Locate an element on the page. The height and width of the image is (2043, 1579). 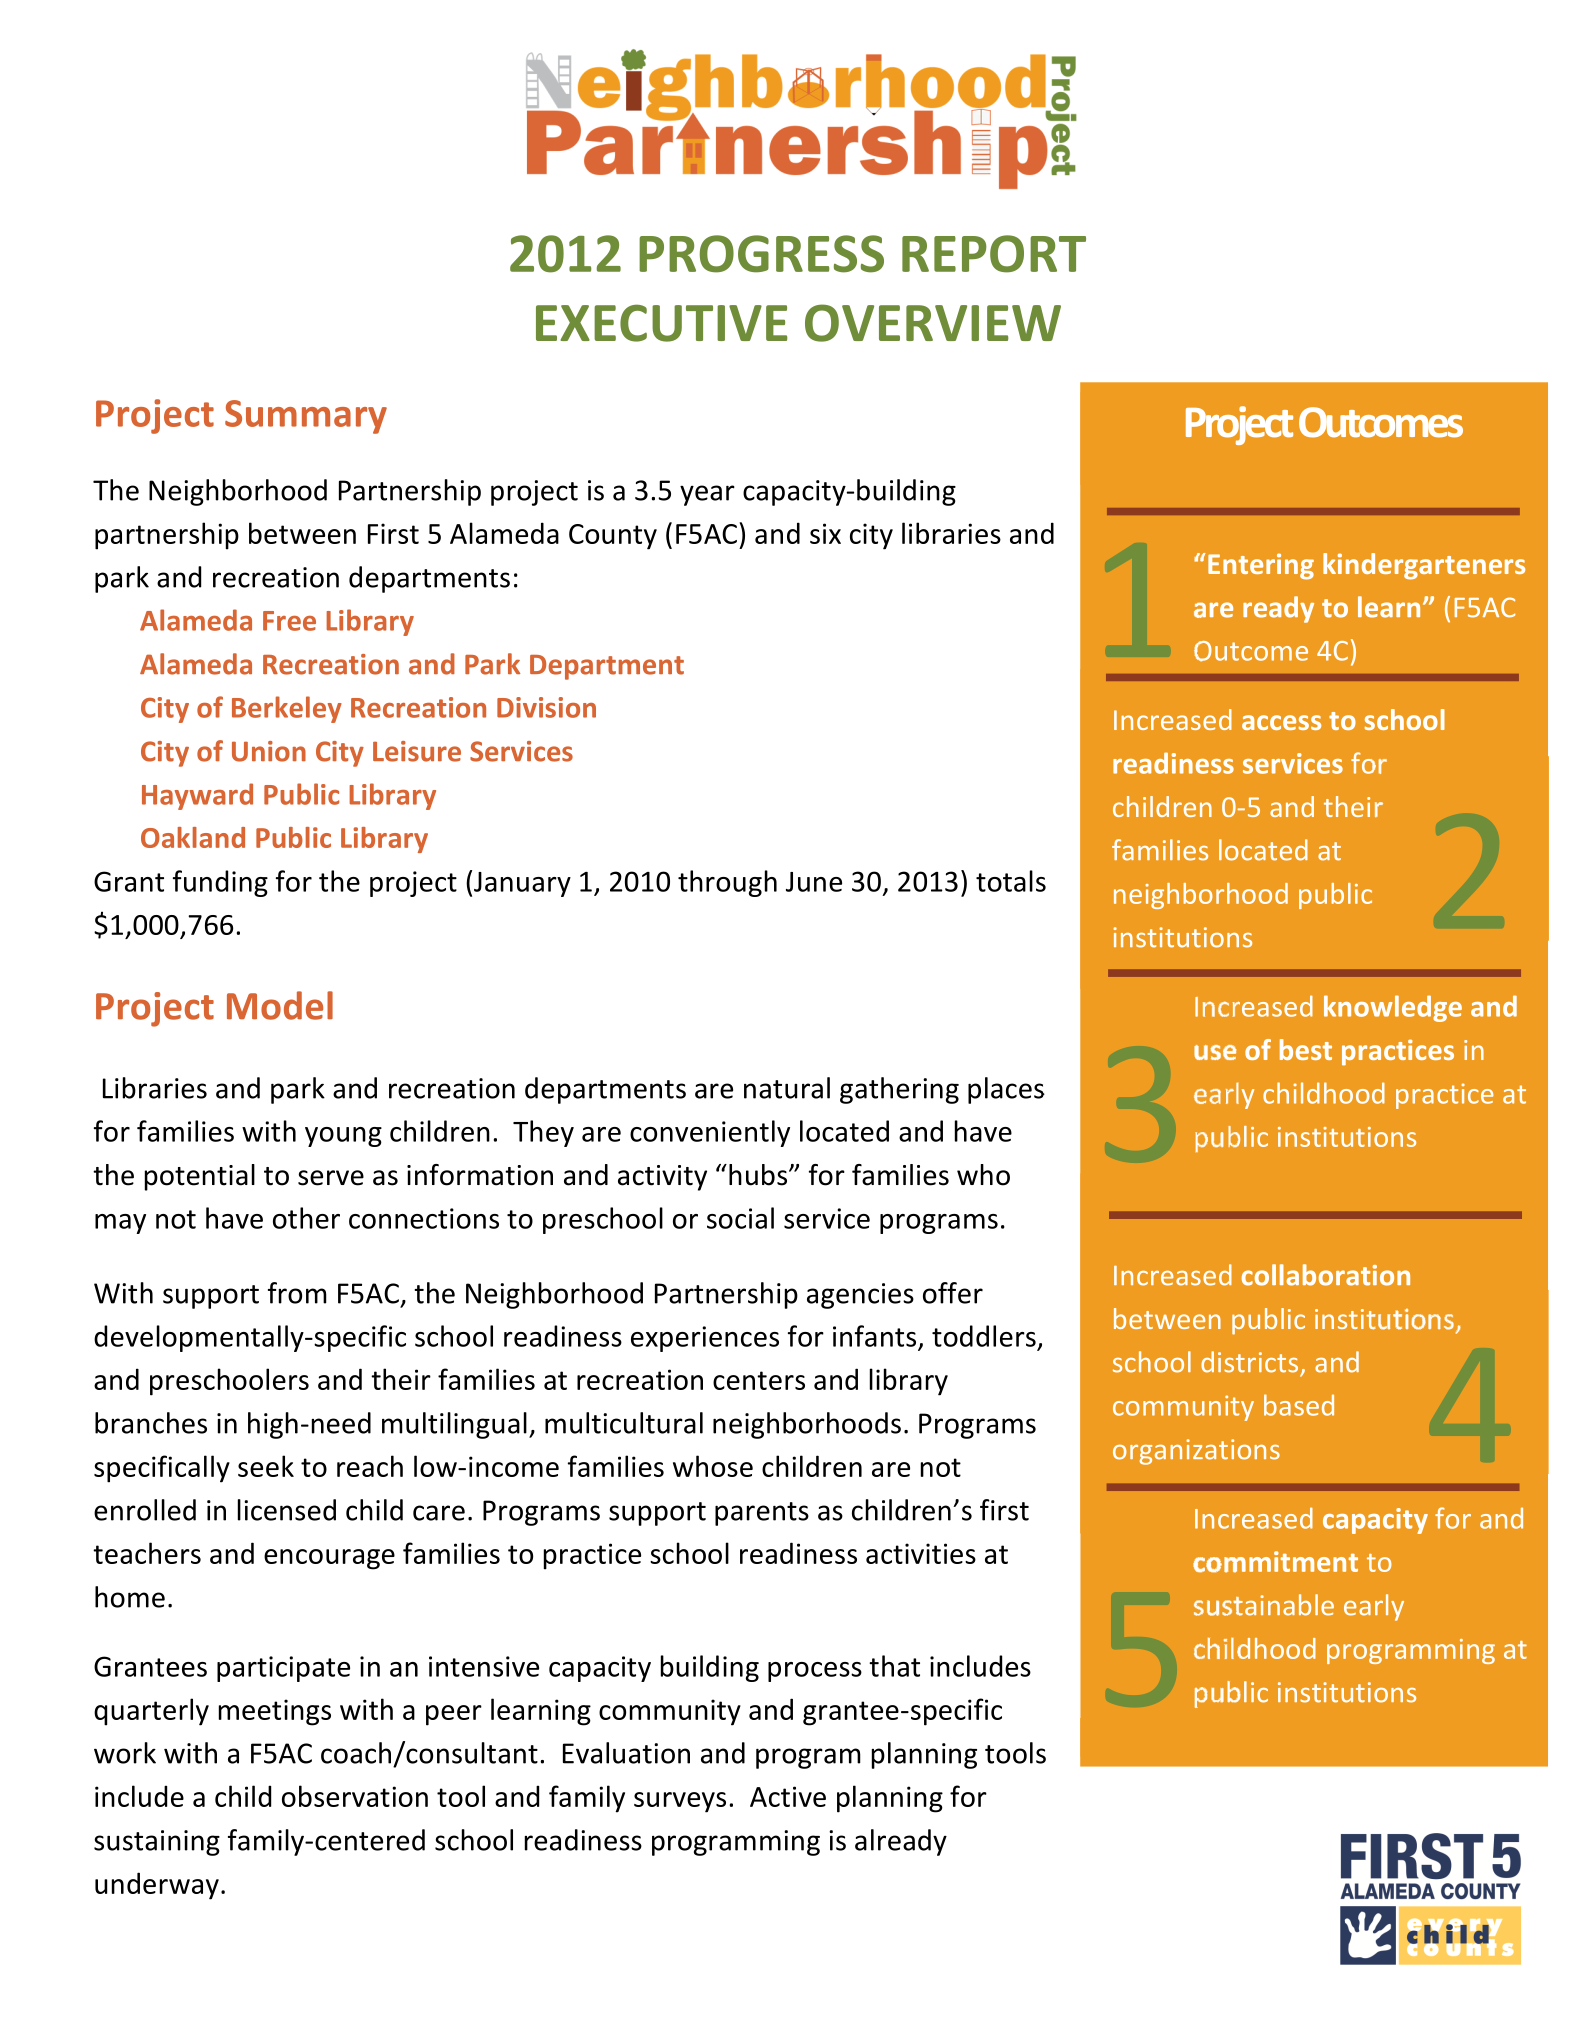
observation is located at coordinates (355, 1796).
